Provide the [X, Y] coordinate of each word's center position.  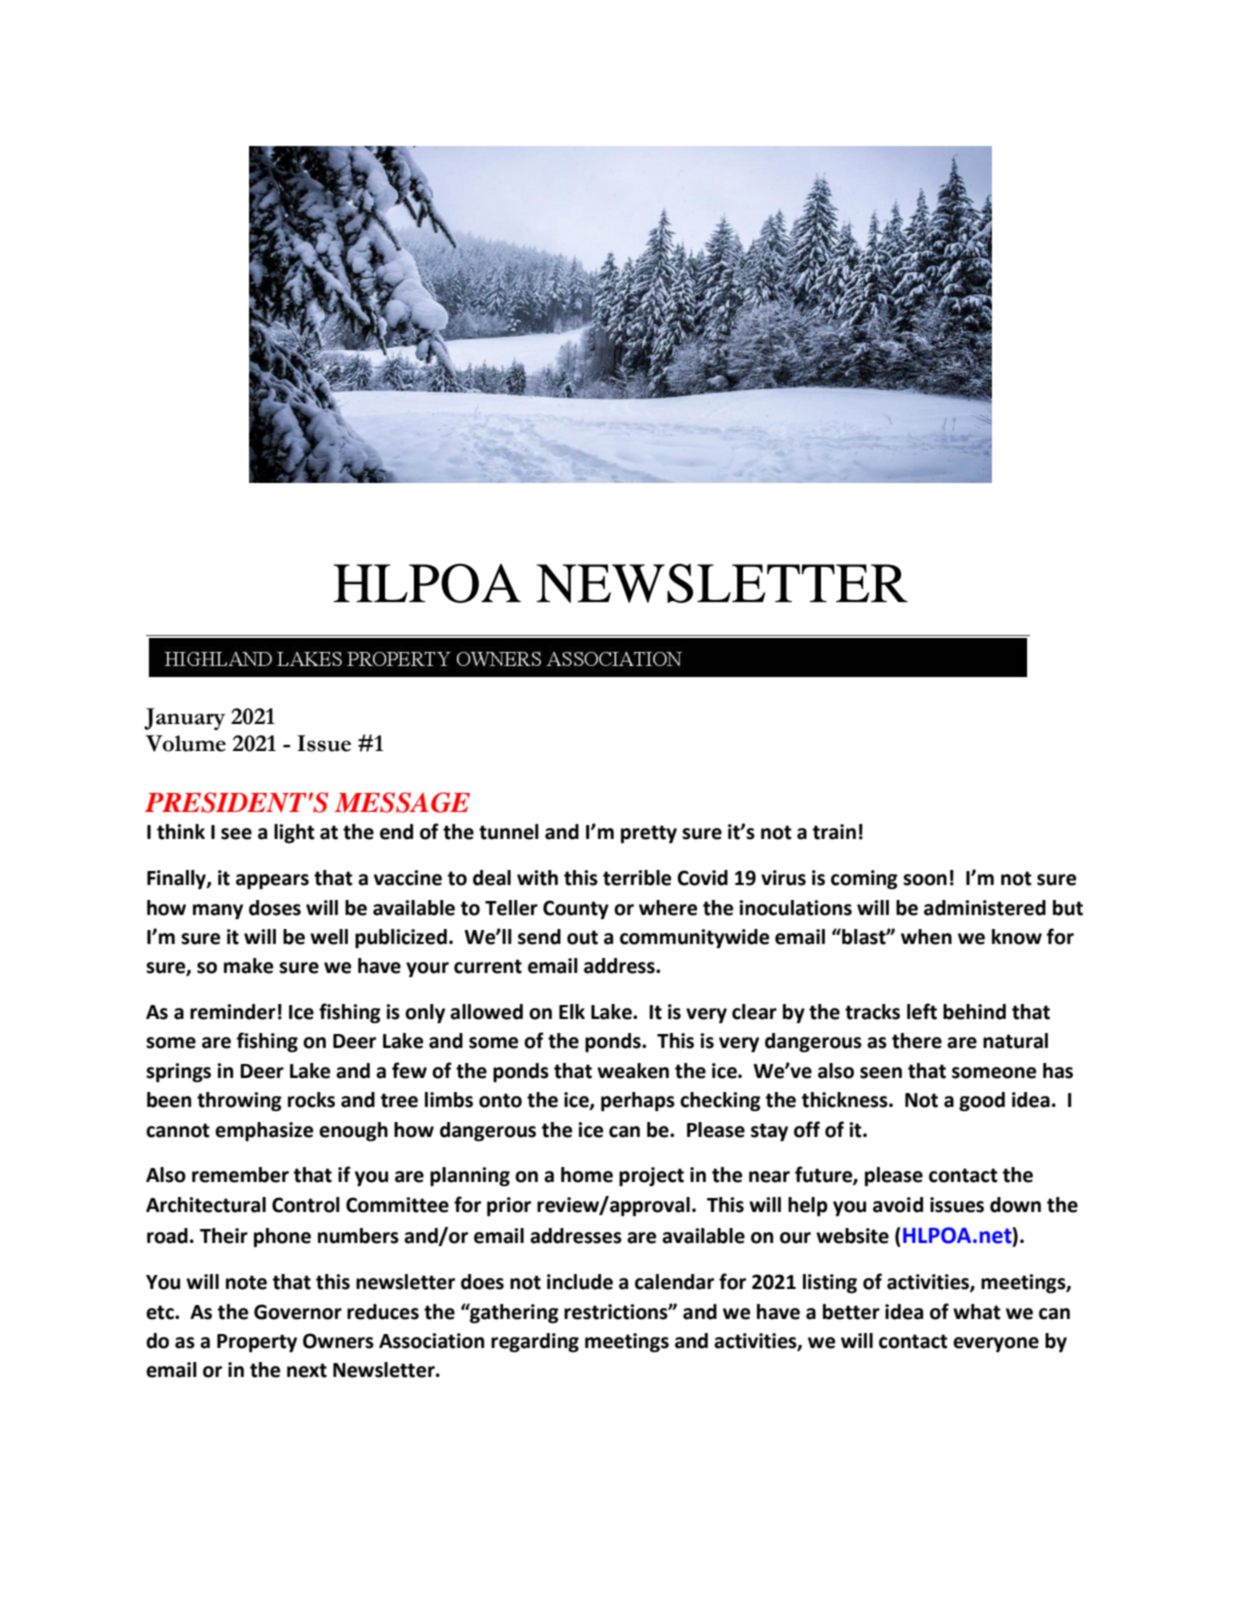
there [917, 1041]
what [977, 1312]
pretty [649, 834]
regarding [535, 1343]
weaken [633, 1071]
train [834, 832]
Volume [185, 743]
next [307, 1370]
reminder [233, 1012]
